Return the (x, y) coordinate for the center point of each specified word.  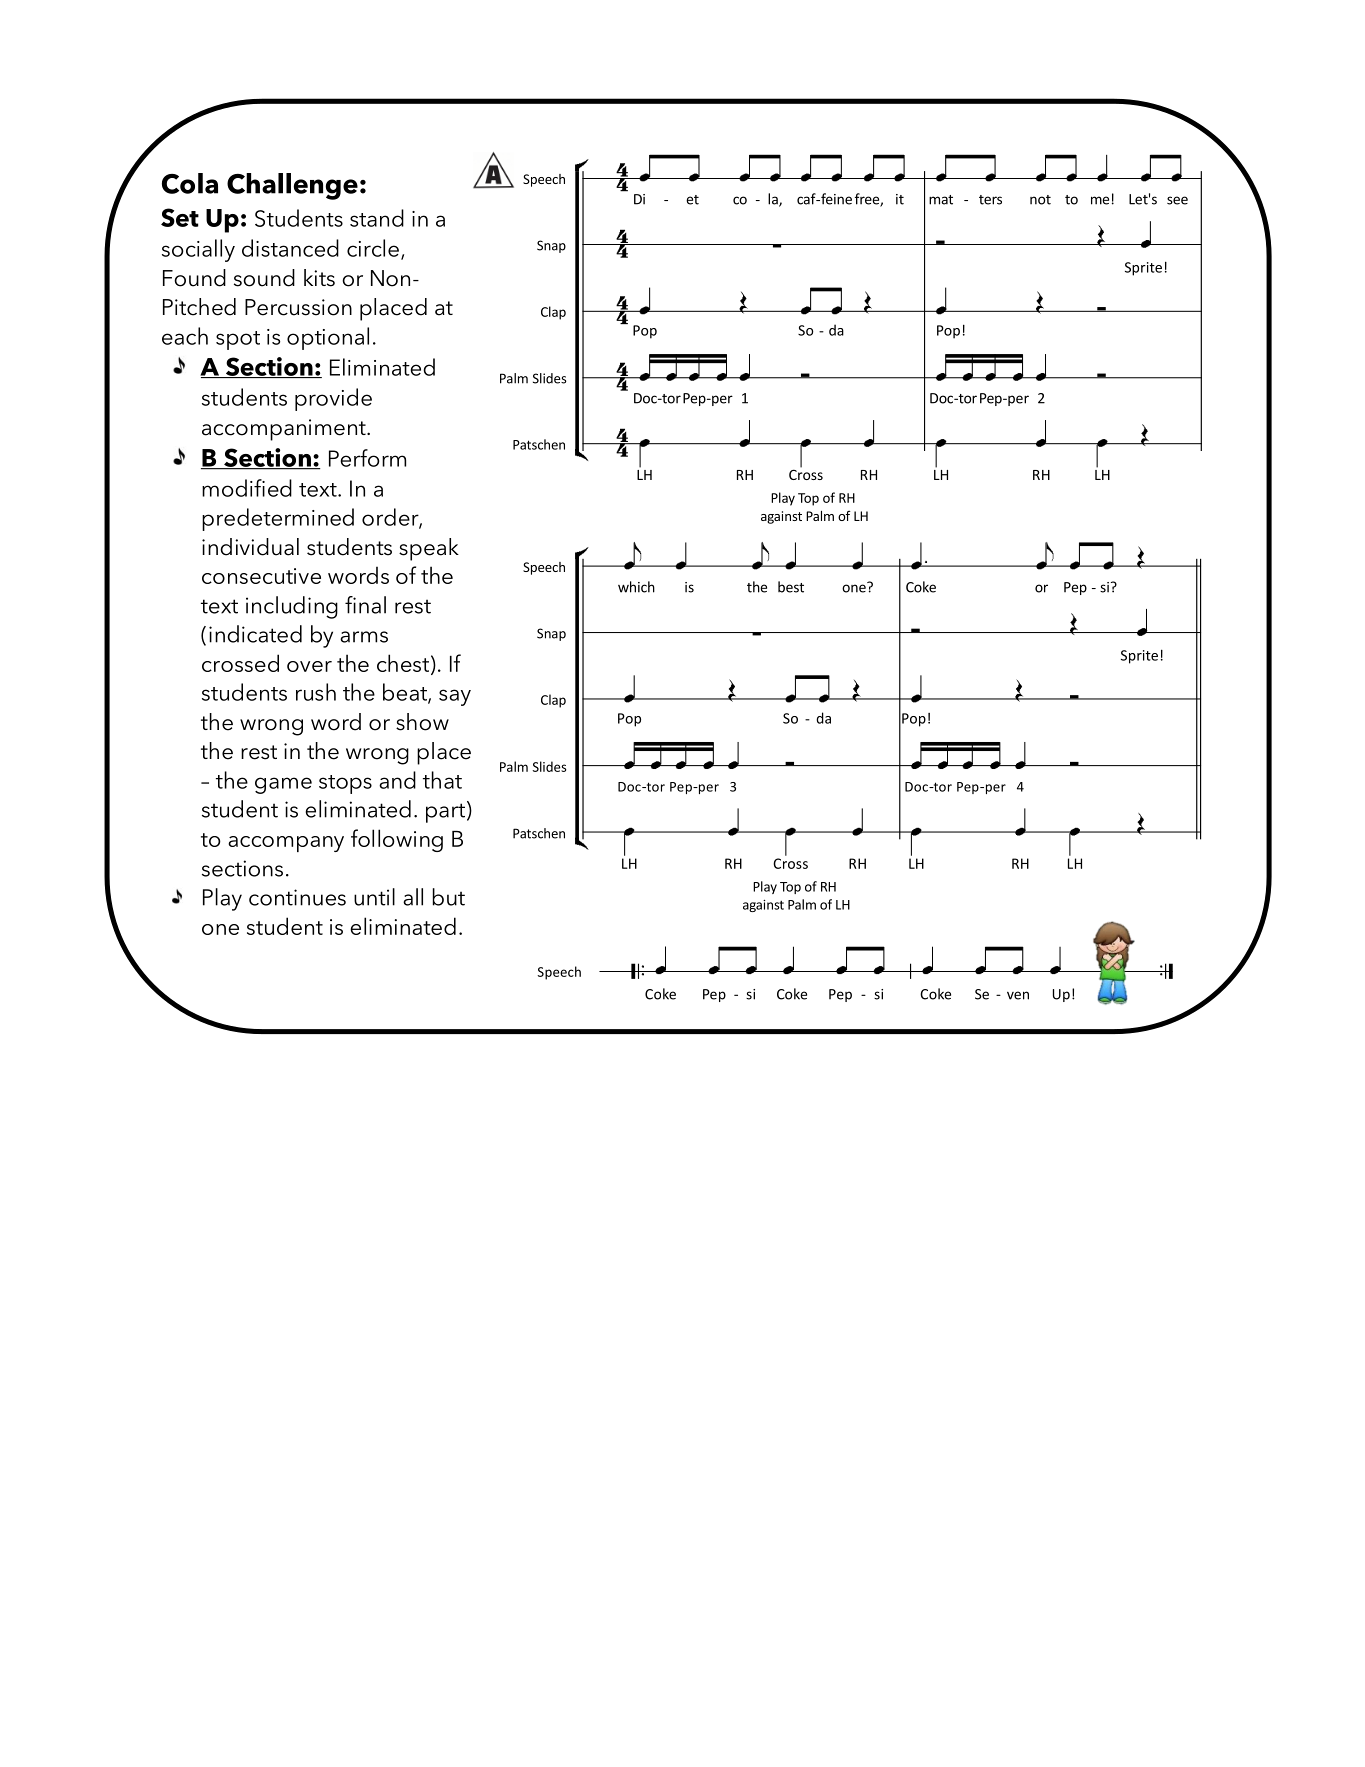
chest (403, 663)
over (309, 666)
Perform (367, 458)
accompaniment (285, 430)
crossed (240, 663)
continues (297, 897)
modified (247, 488)
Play (222, 899)
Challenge (292, 186)
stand (377, 218)
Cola (190, 183)
